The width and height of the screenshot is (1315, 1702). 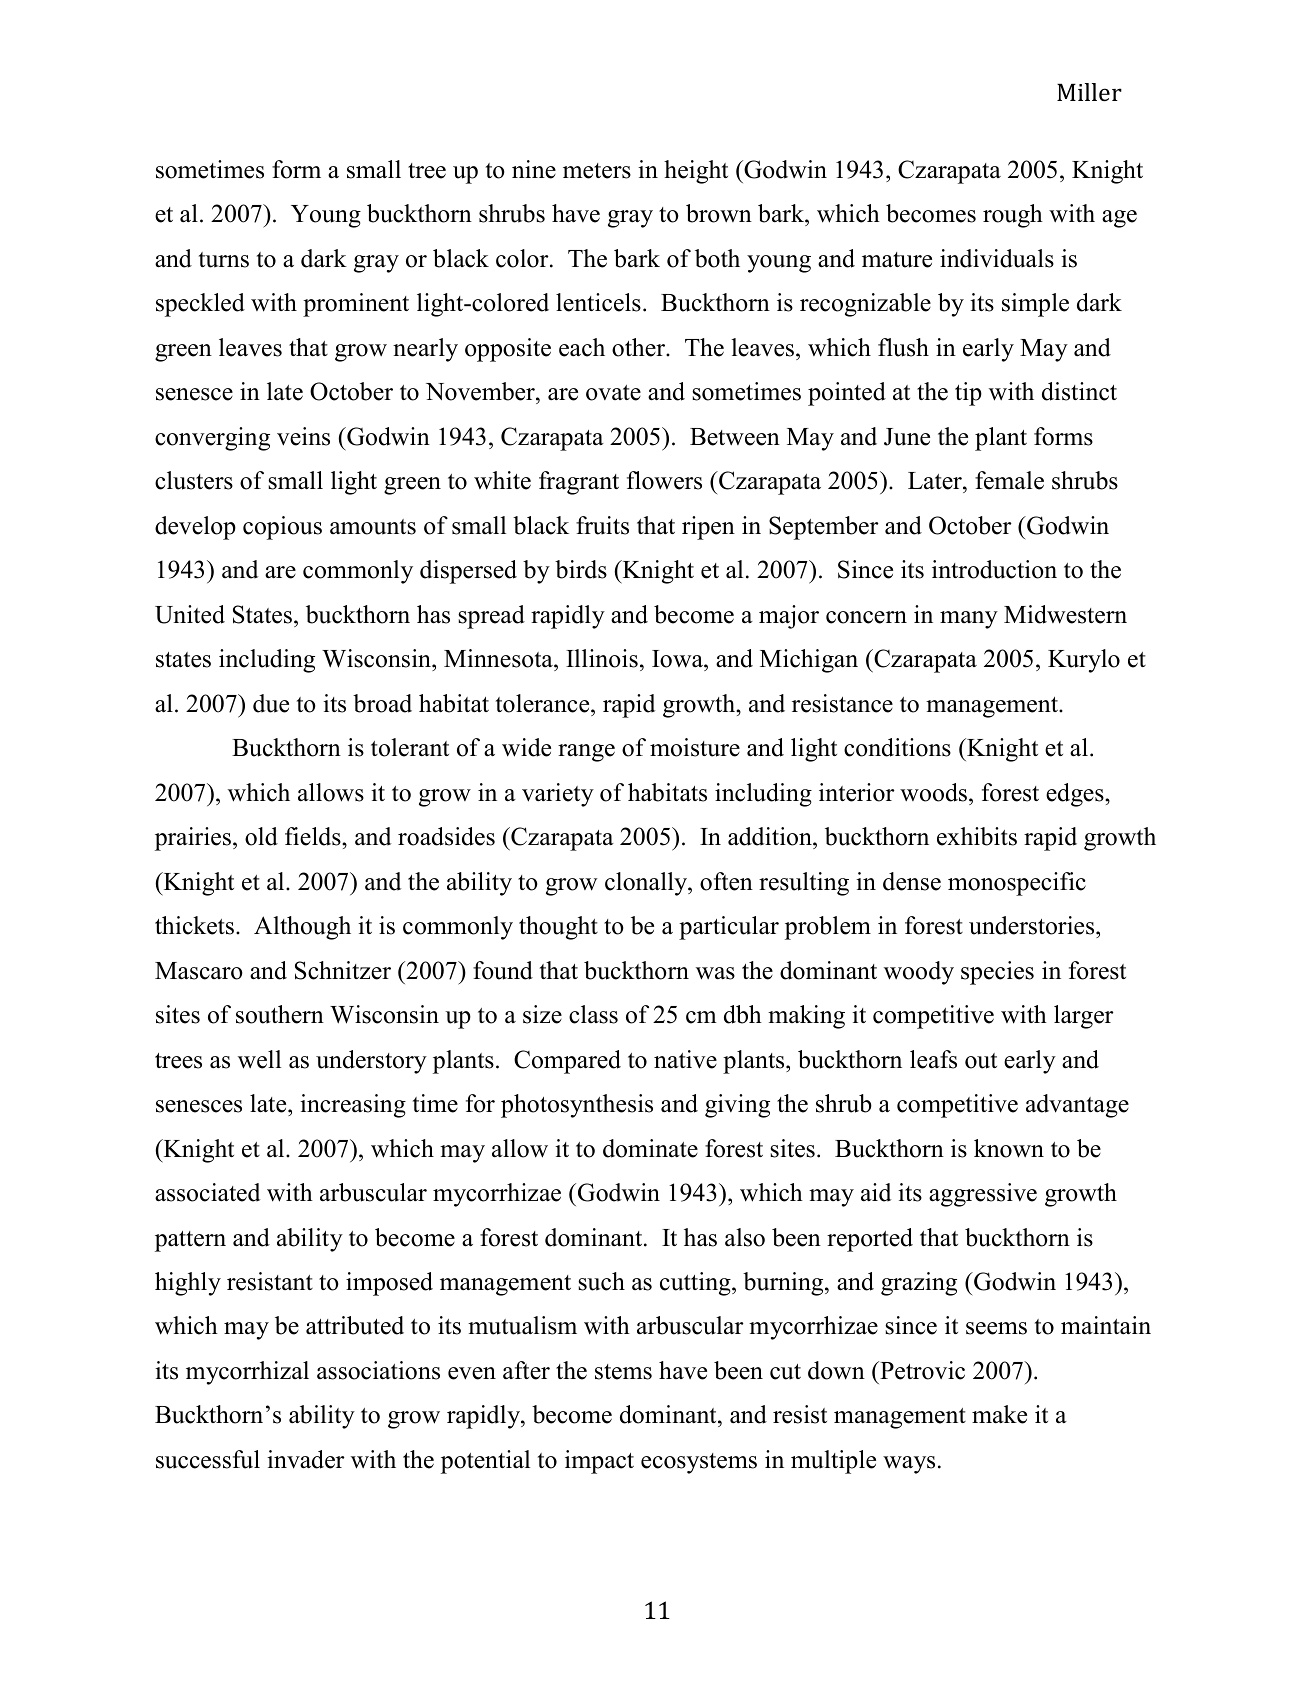 What do you see at coordinates (997, 973) in the screenshot?
I see `species` at bounding box center [997, 973].
